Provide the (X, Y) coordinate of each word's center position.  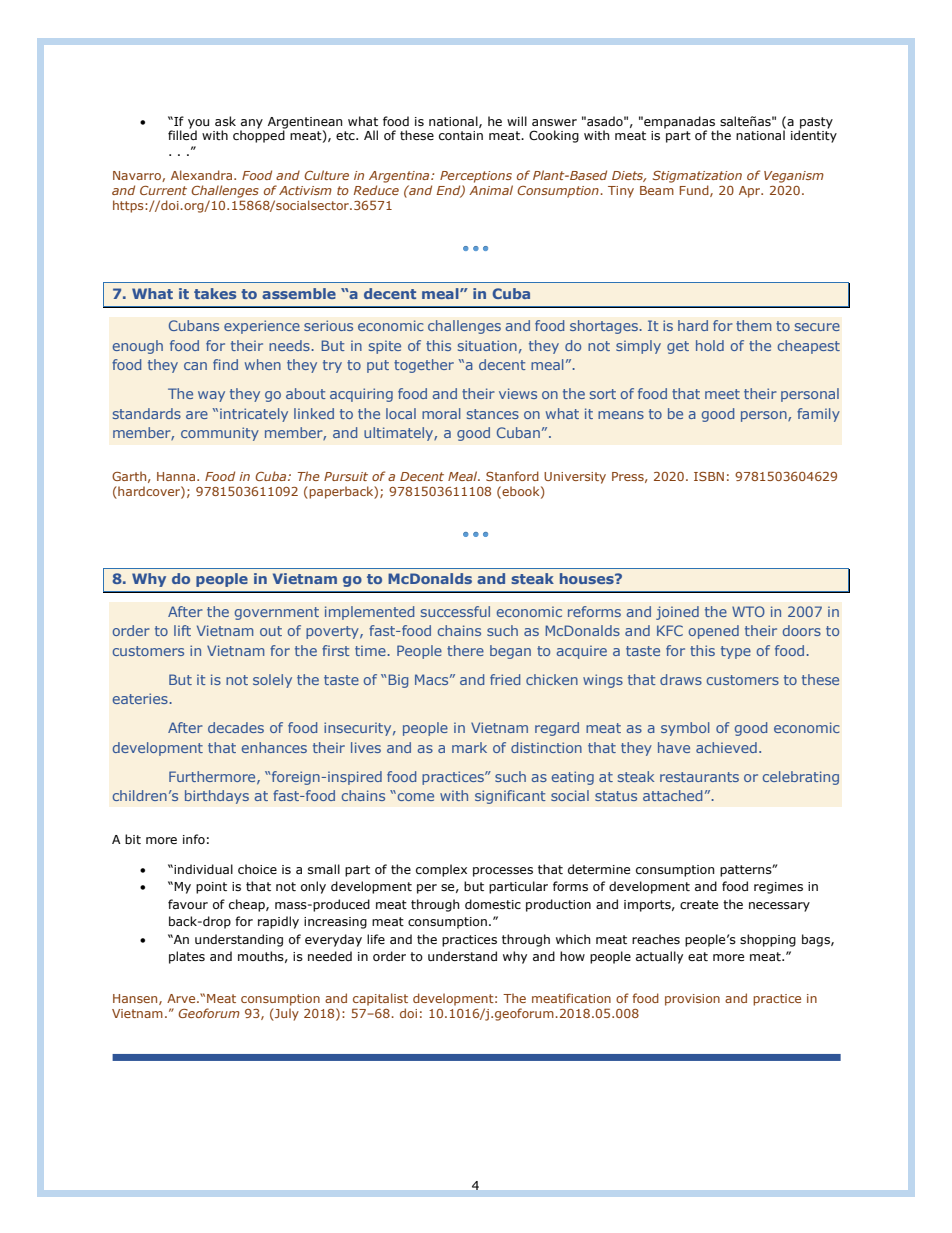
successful (455, 611)
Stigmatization (697, 177)
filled (182, 135)
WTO (748, 611)
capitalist (380, 999)
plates (187, 957)
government (277, 613)
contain (461, 135)
